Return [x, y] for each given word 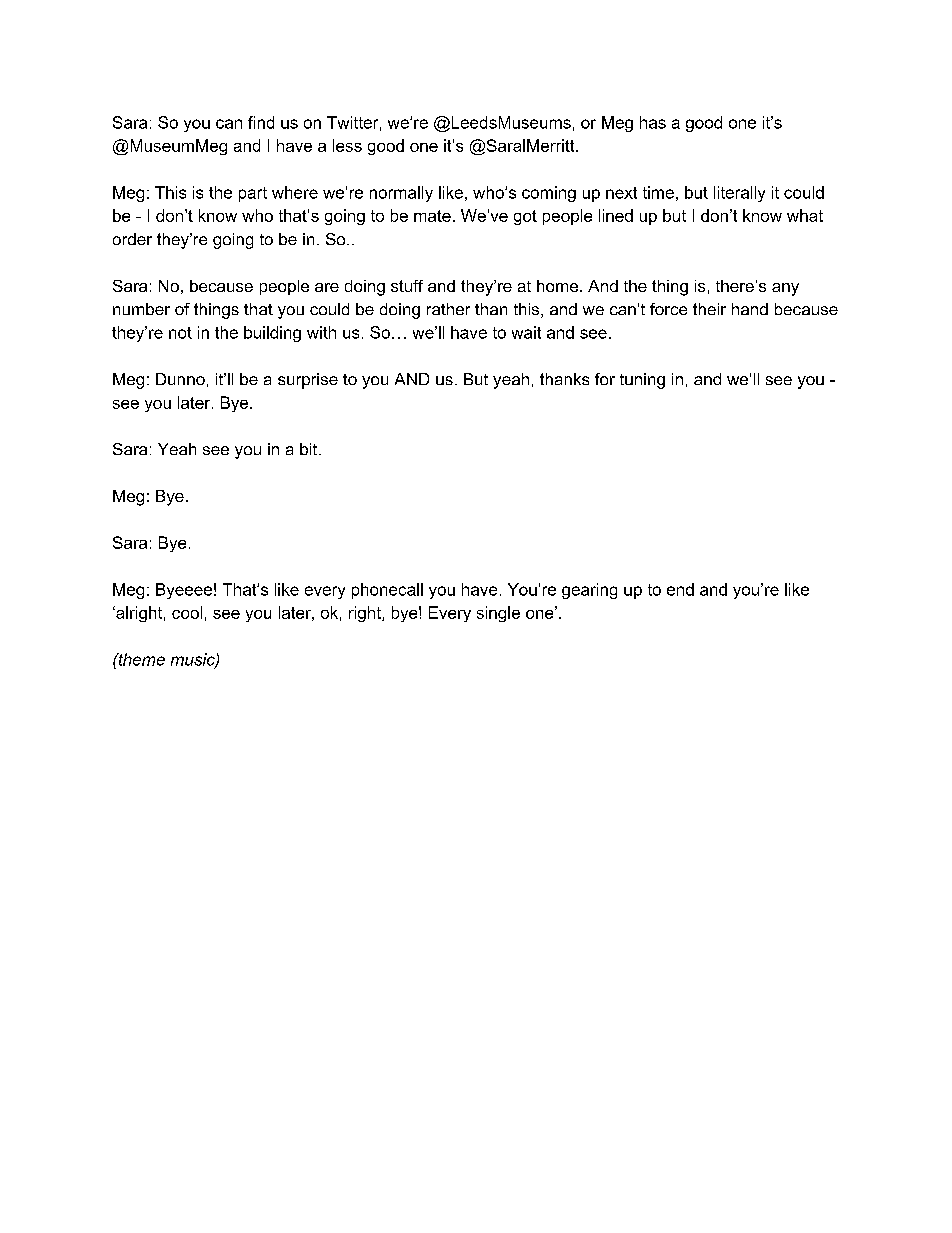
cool [187, 612]
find [261, 122]
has [653, 122]
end [680, 589]
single [498, 614]
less [347, 145]
